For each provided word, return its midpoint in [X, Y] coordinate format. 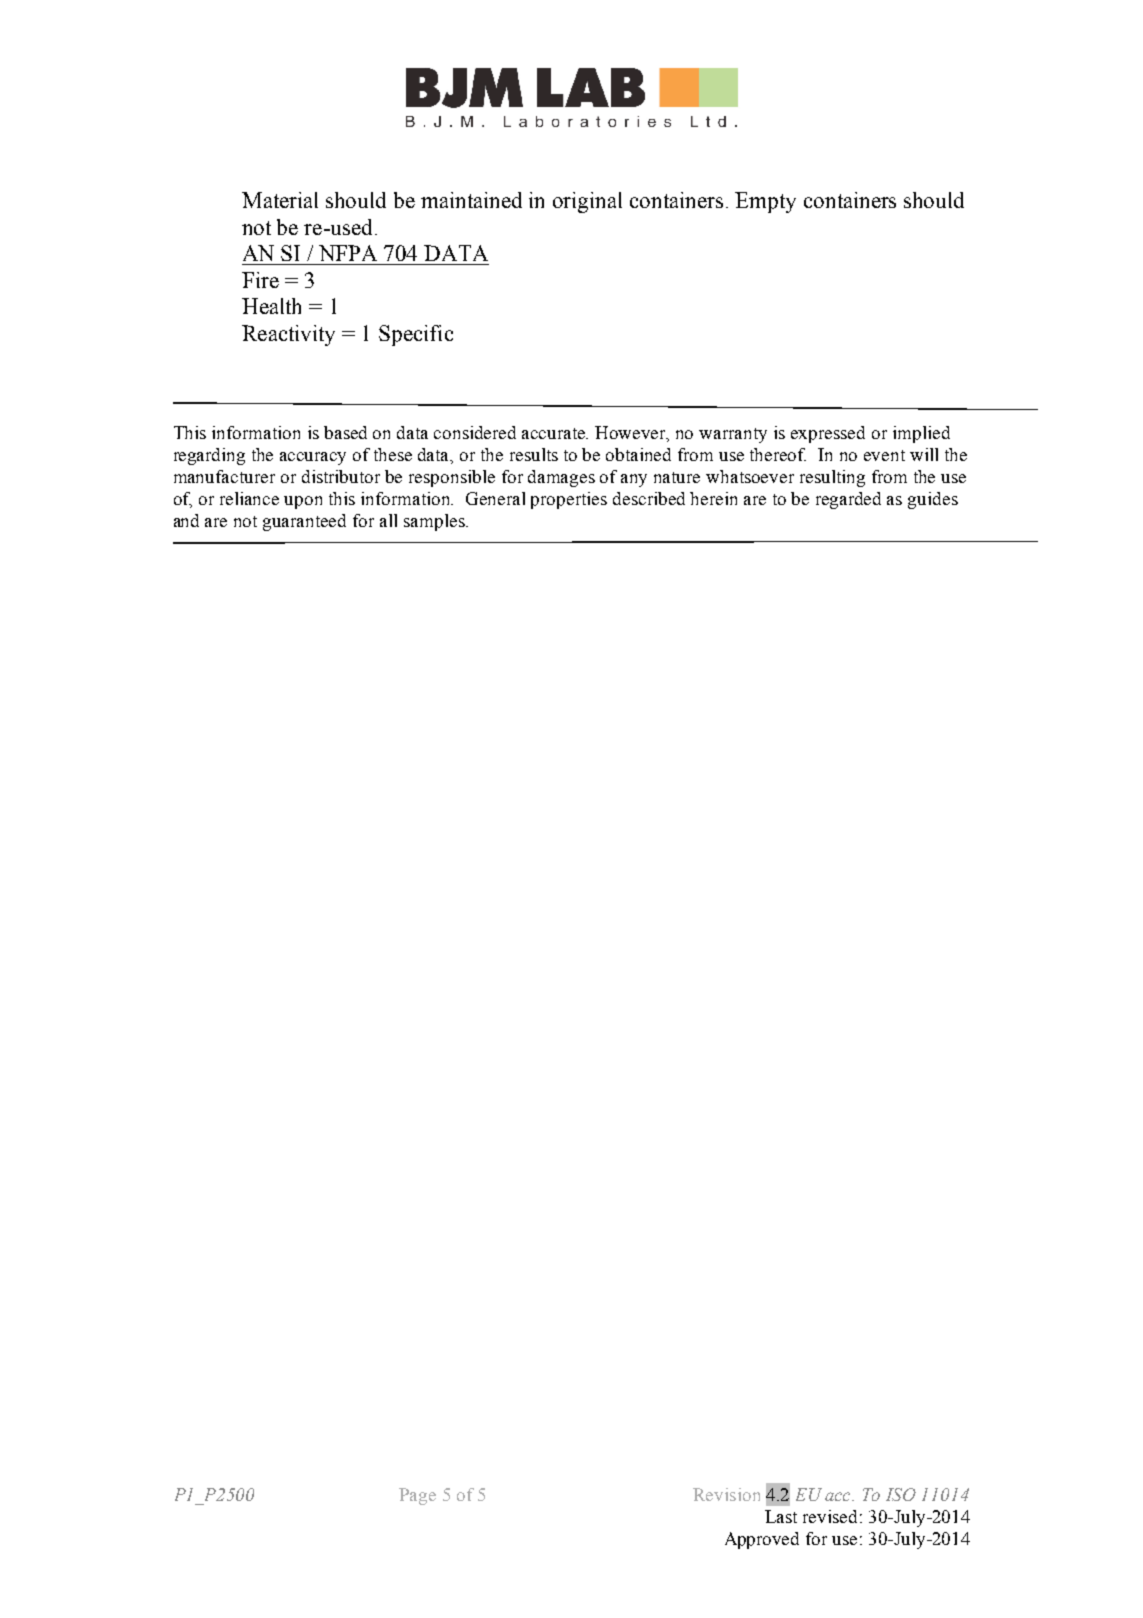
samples [435, 522]
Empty [765, 202]
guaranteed [304, 522]
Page [417, 1496]
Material [280, 200]
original [587, 202]
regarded [848, 500]
